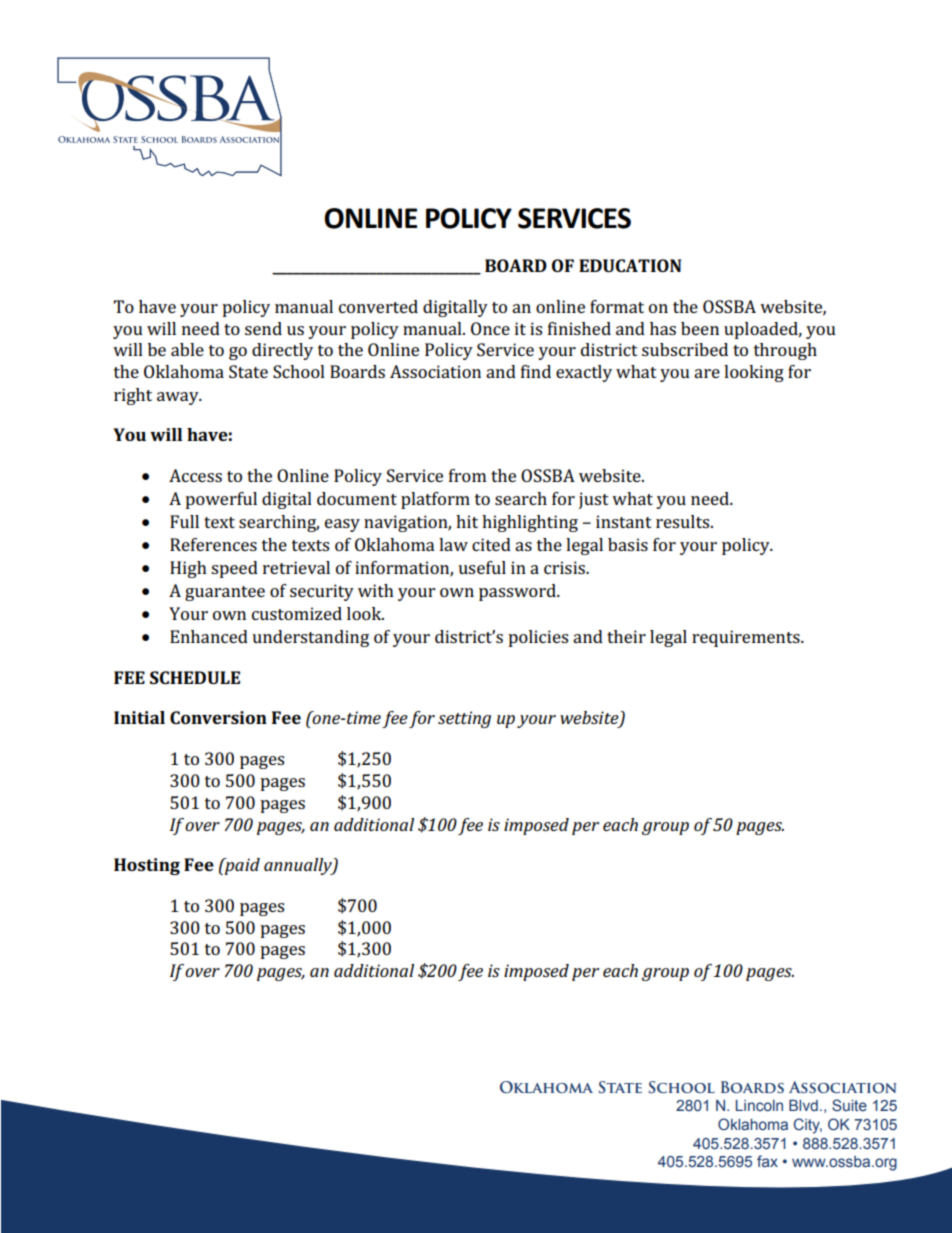 Image resolution: width=952 pixels, height=1233 pixels. Describe the element at coordinates (263, 328) in the screenshot. I see `send` at that location.
